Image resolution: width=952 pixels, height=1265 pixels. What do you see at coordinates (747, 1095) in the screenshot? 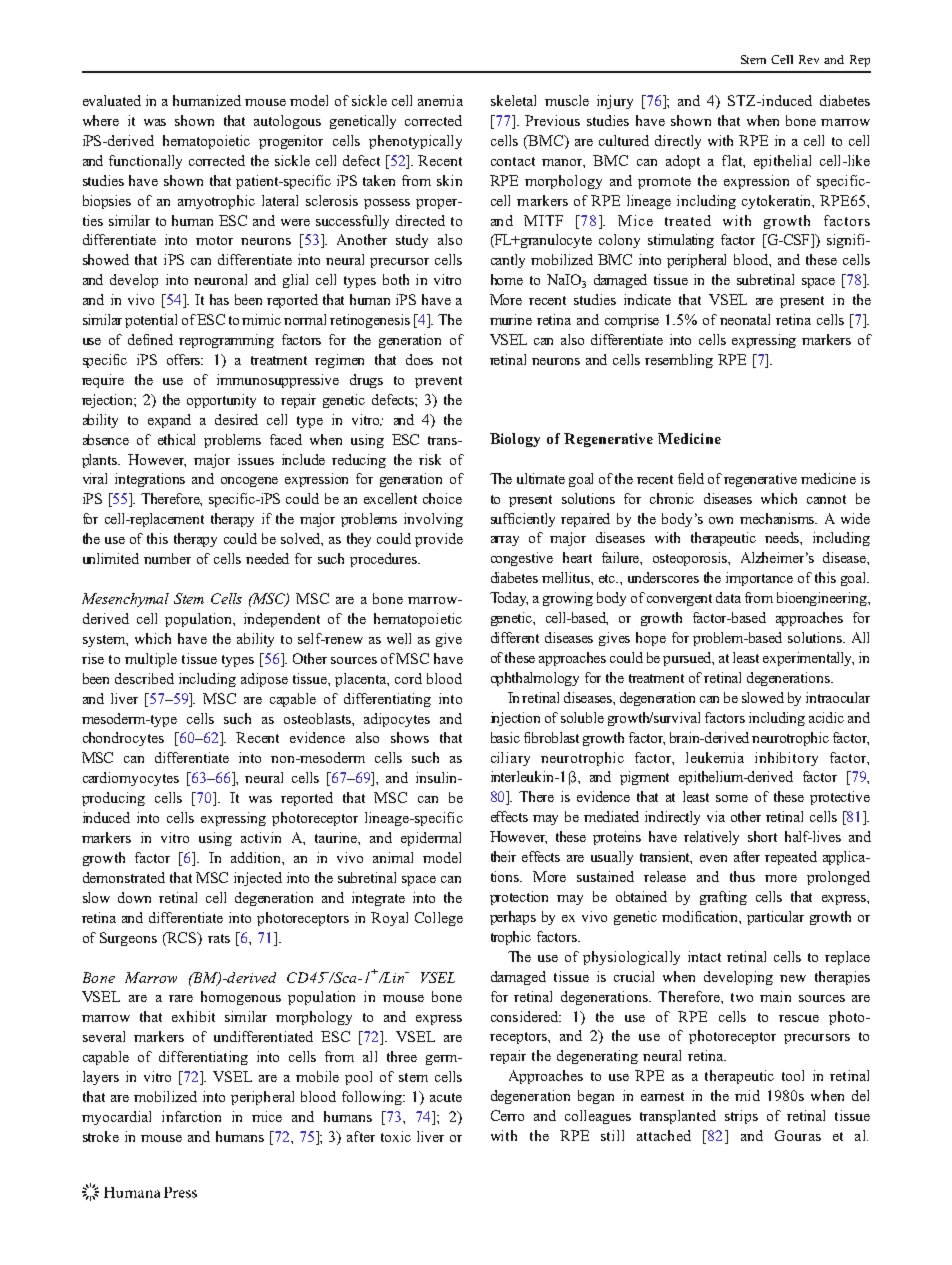
I see `mid` at bounding box center [747, 1095].
